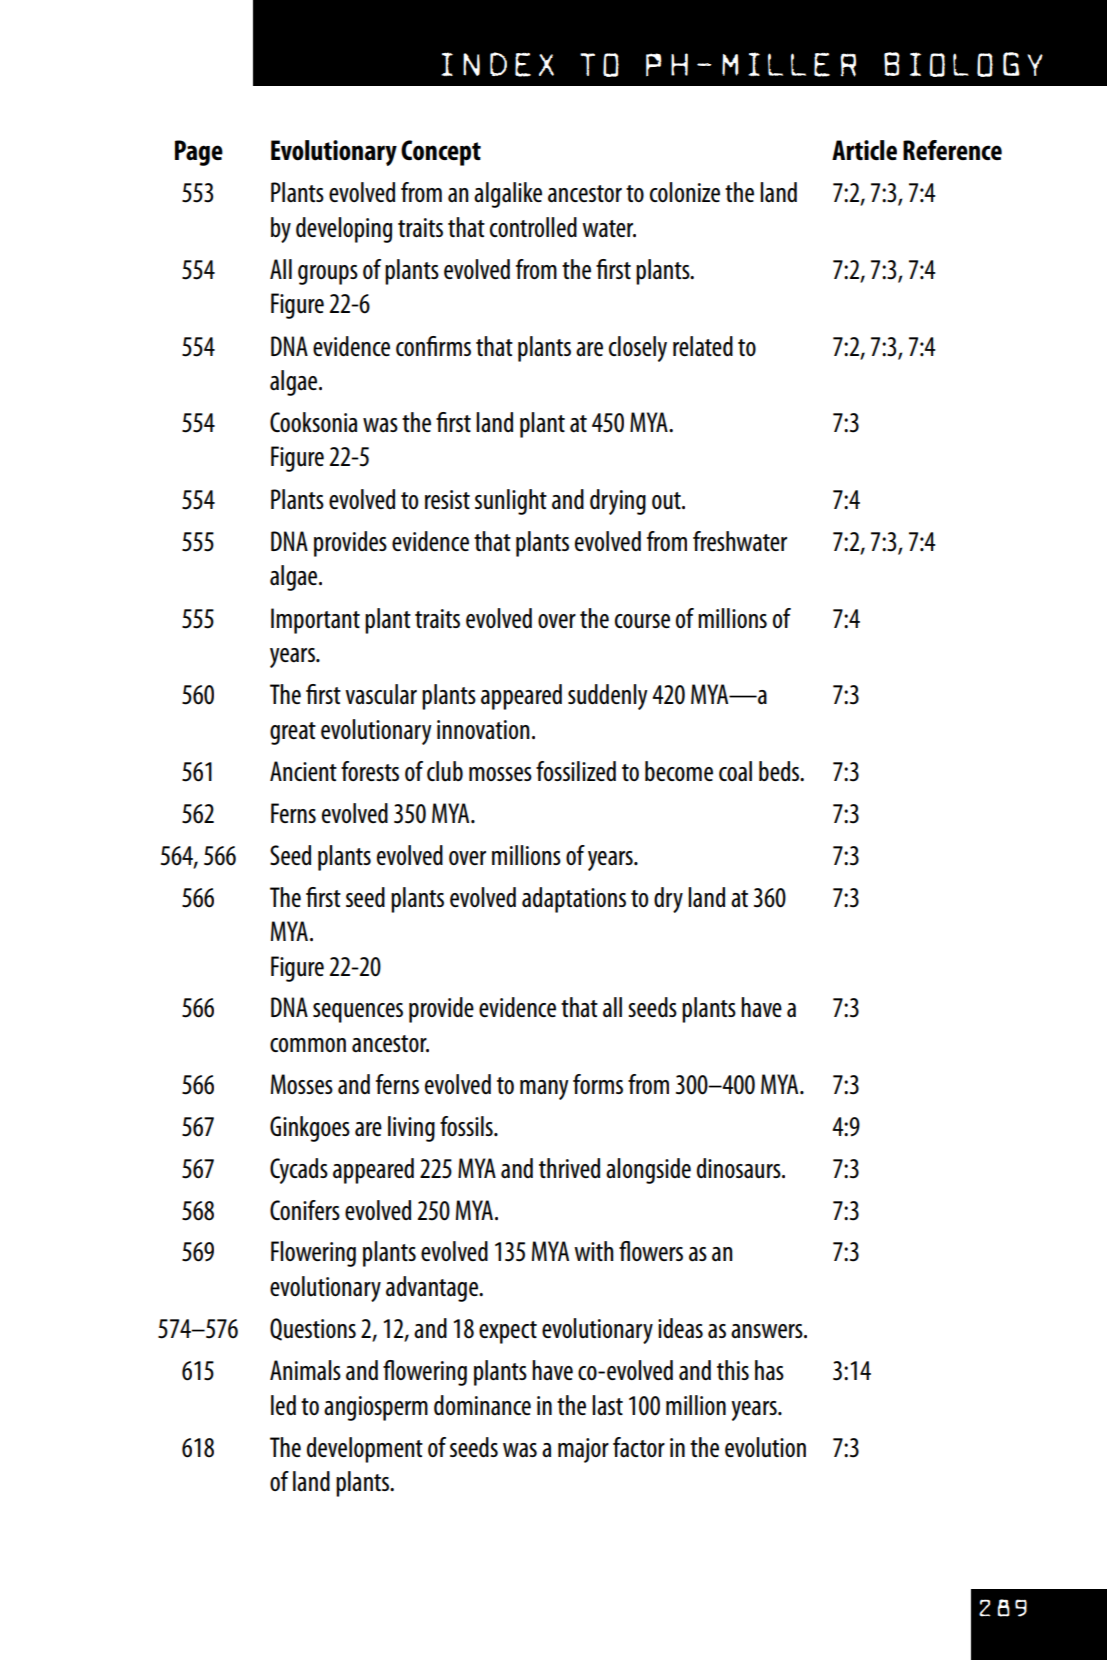 This screenshot has width=1107, height=1660. I want to click on controlled, so click(533, 227).
